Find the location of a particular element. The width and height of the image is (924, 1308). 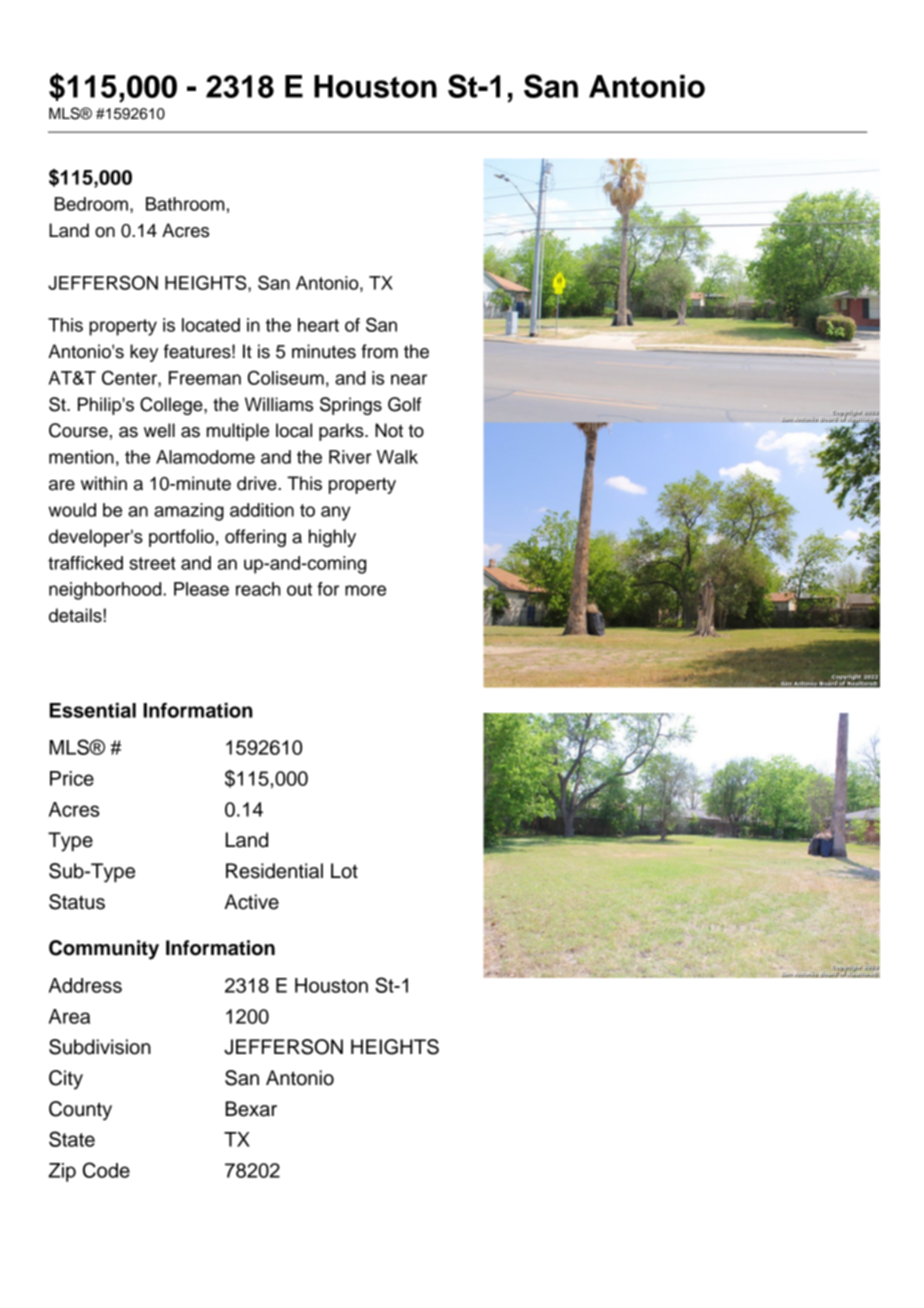

Bathroom is located at coordinates (185, 204).
